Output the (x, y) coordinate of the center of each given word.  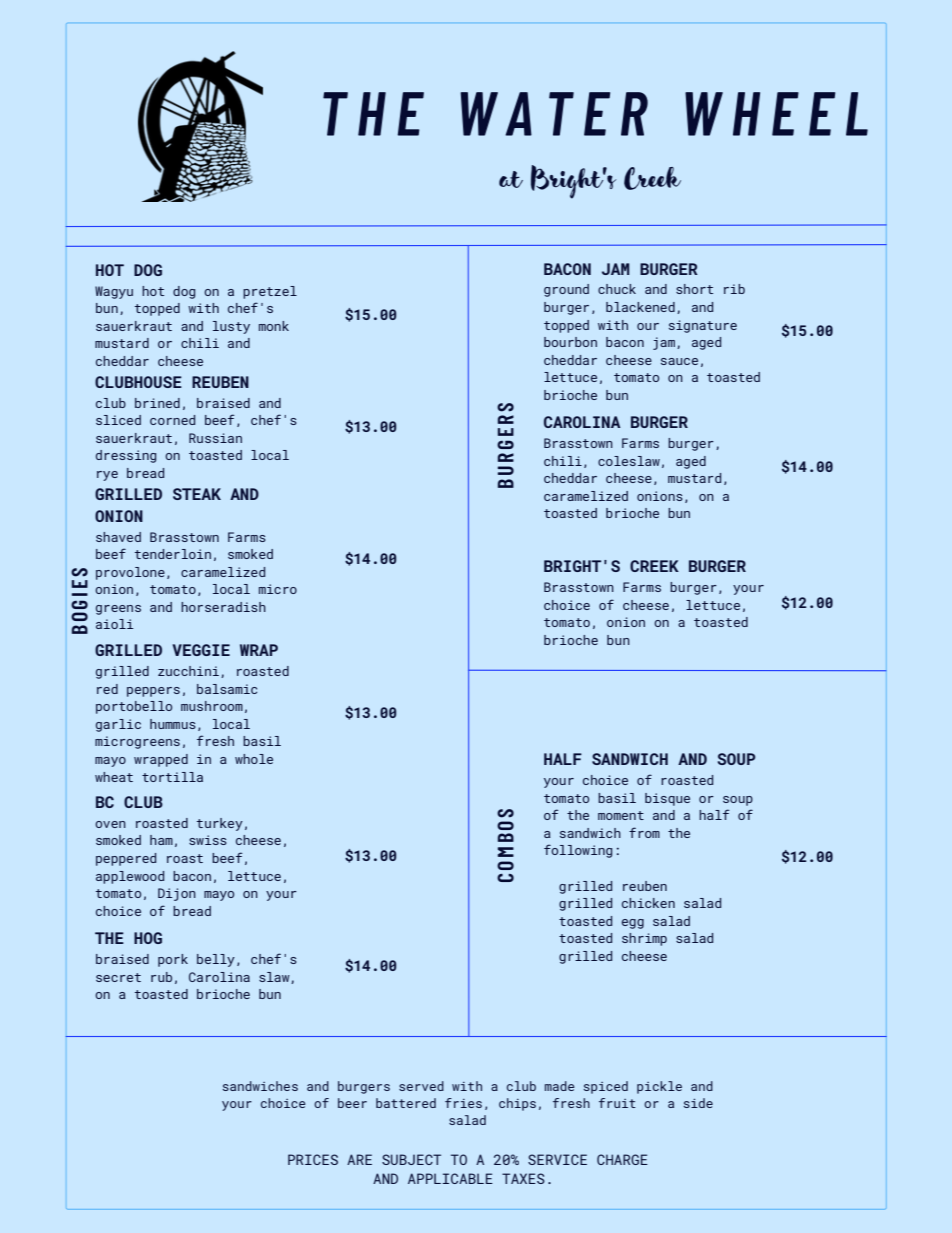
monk (274, 326)
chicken (648, 903)
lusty (231, 327)
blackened (640, 307)
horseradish (223, 607)
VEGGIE (201, 650)
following (578, 851)
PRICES (313, 1159)
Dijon (177, 894)
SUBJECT (411, 1159)
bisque (667, 799)
